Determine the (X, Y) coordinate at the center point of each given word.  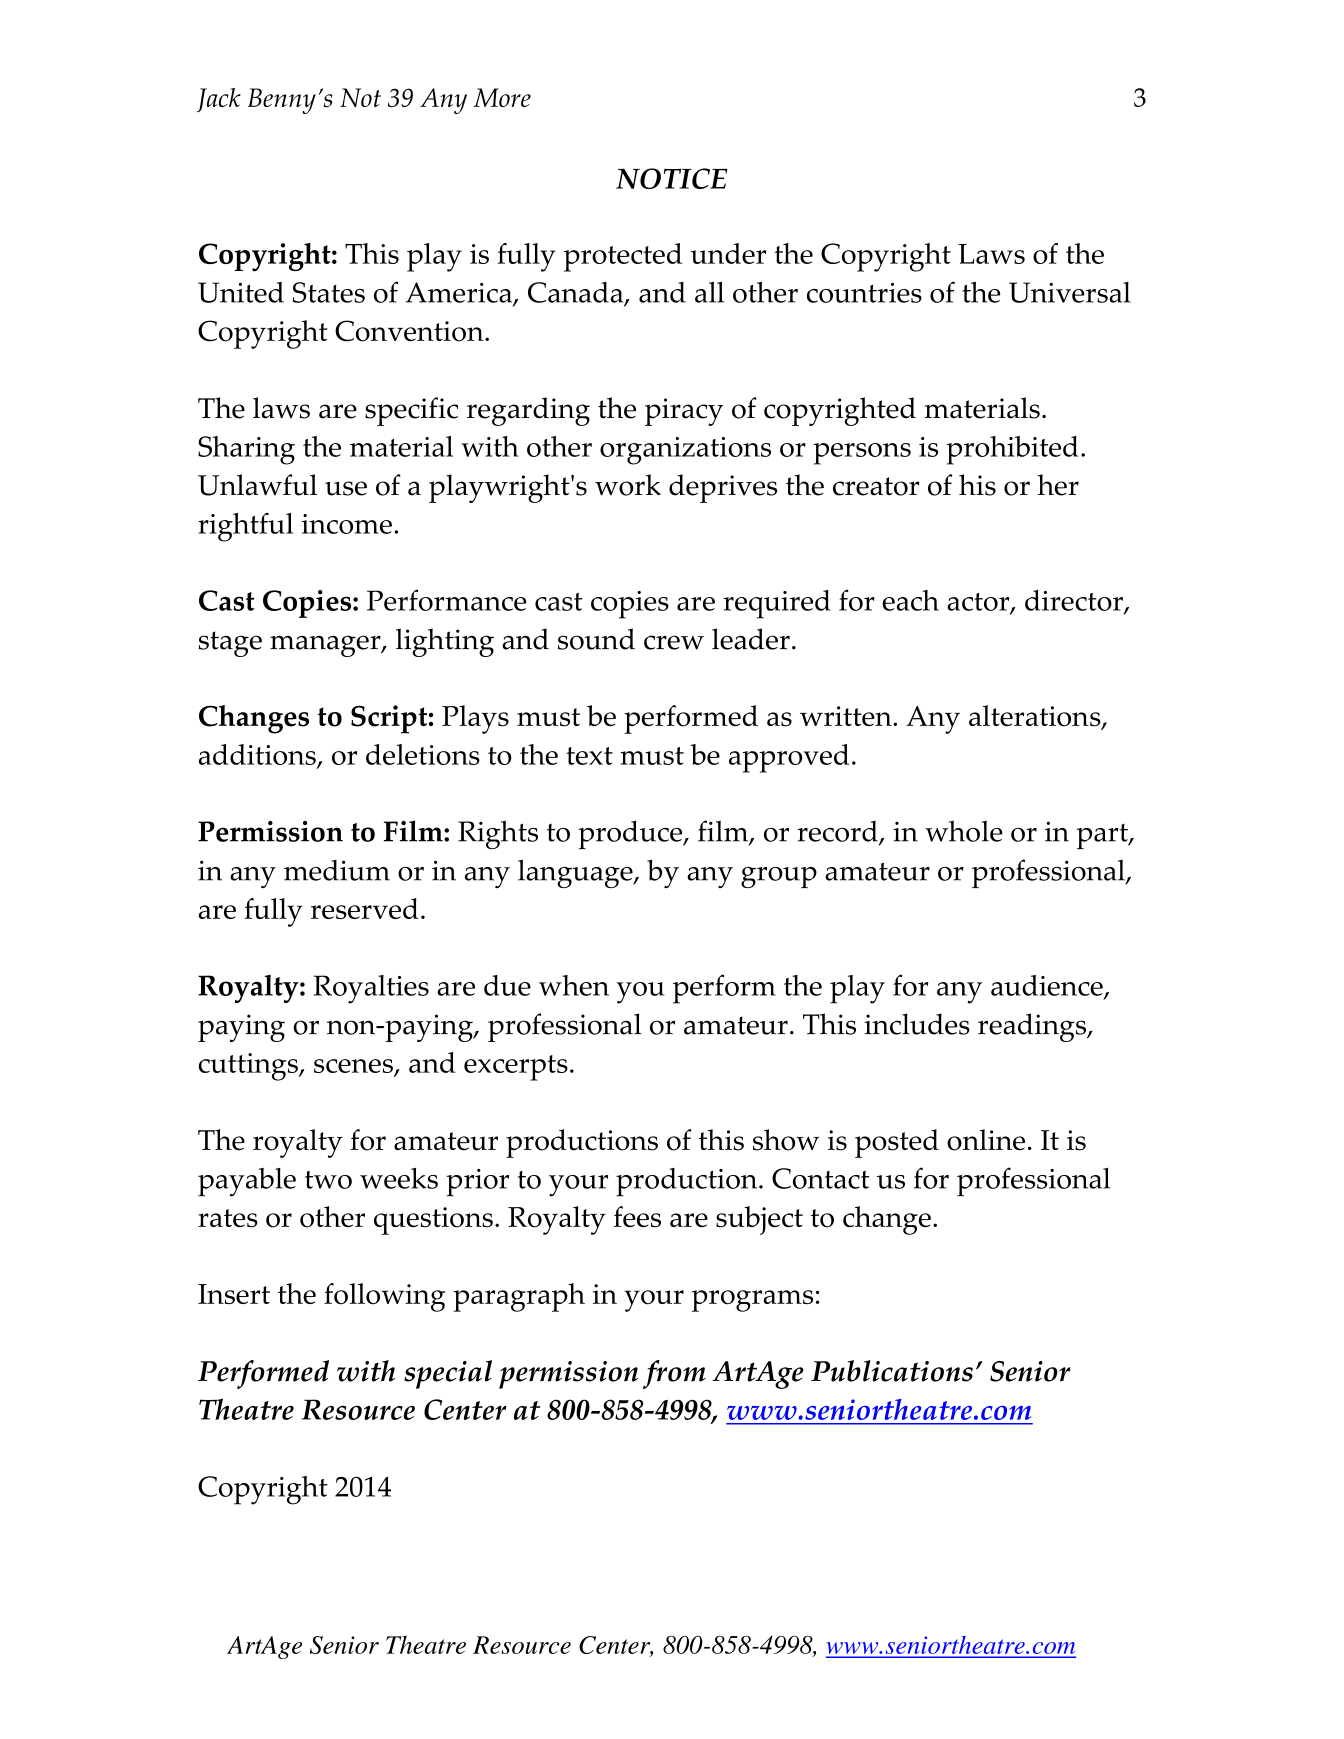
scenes (354, 1067)
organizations (685, 451)
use (346, 488)
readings (1033, 1027)
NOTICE (672, 178)
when (574, 985)
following (385, 1297)
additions (258, 756)
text (589, 756)
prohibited (1012, 450)
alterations (1036, 717)
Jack (219, 100)
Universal (1070, 292)
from (674, 1374)
